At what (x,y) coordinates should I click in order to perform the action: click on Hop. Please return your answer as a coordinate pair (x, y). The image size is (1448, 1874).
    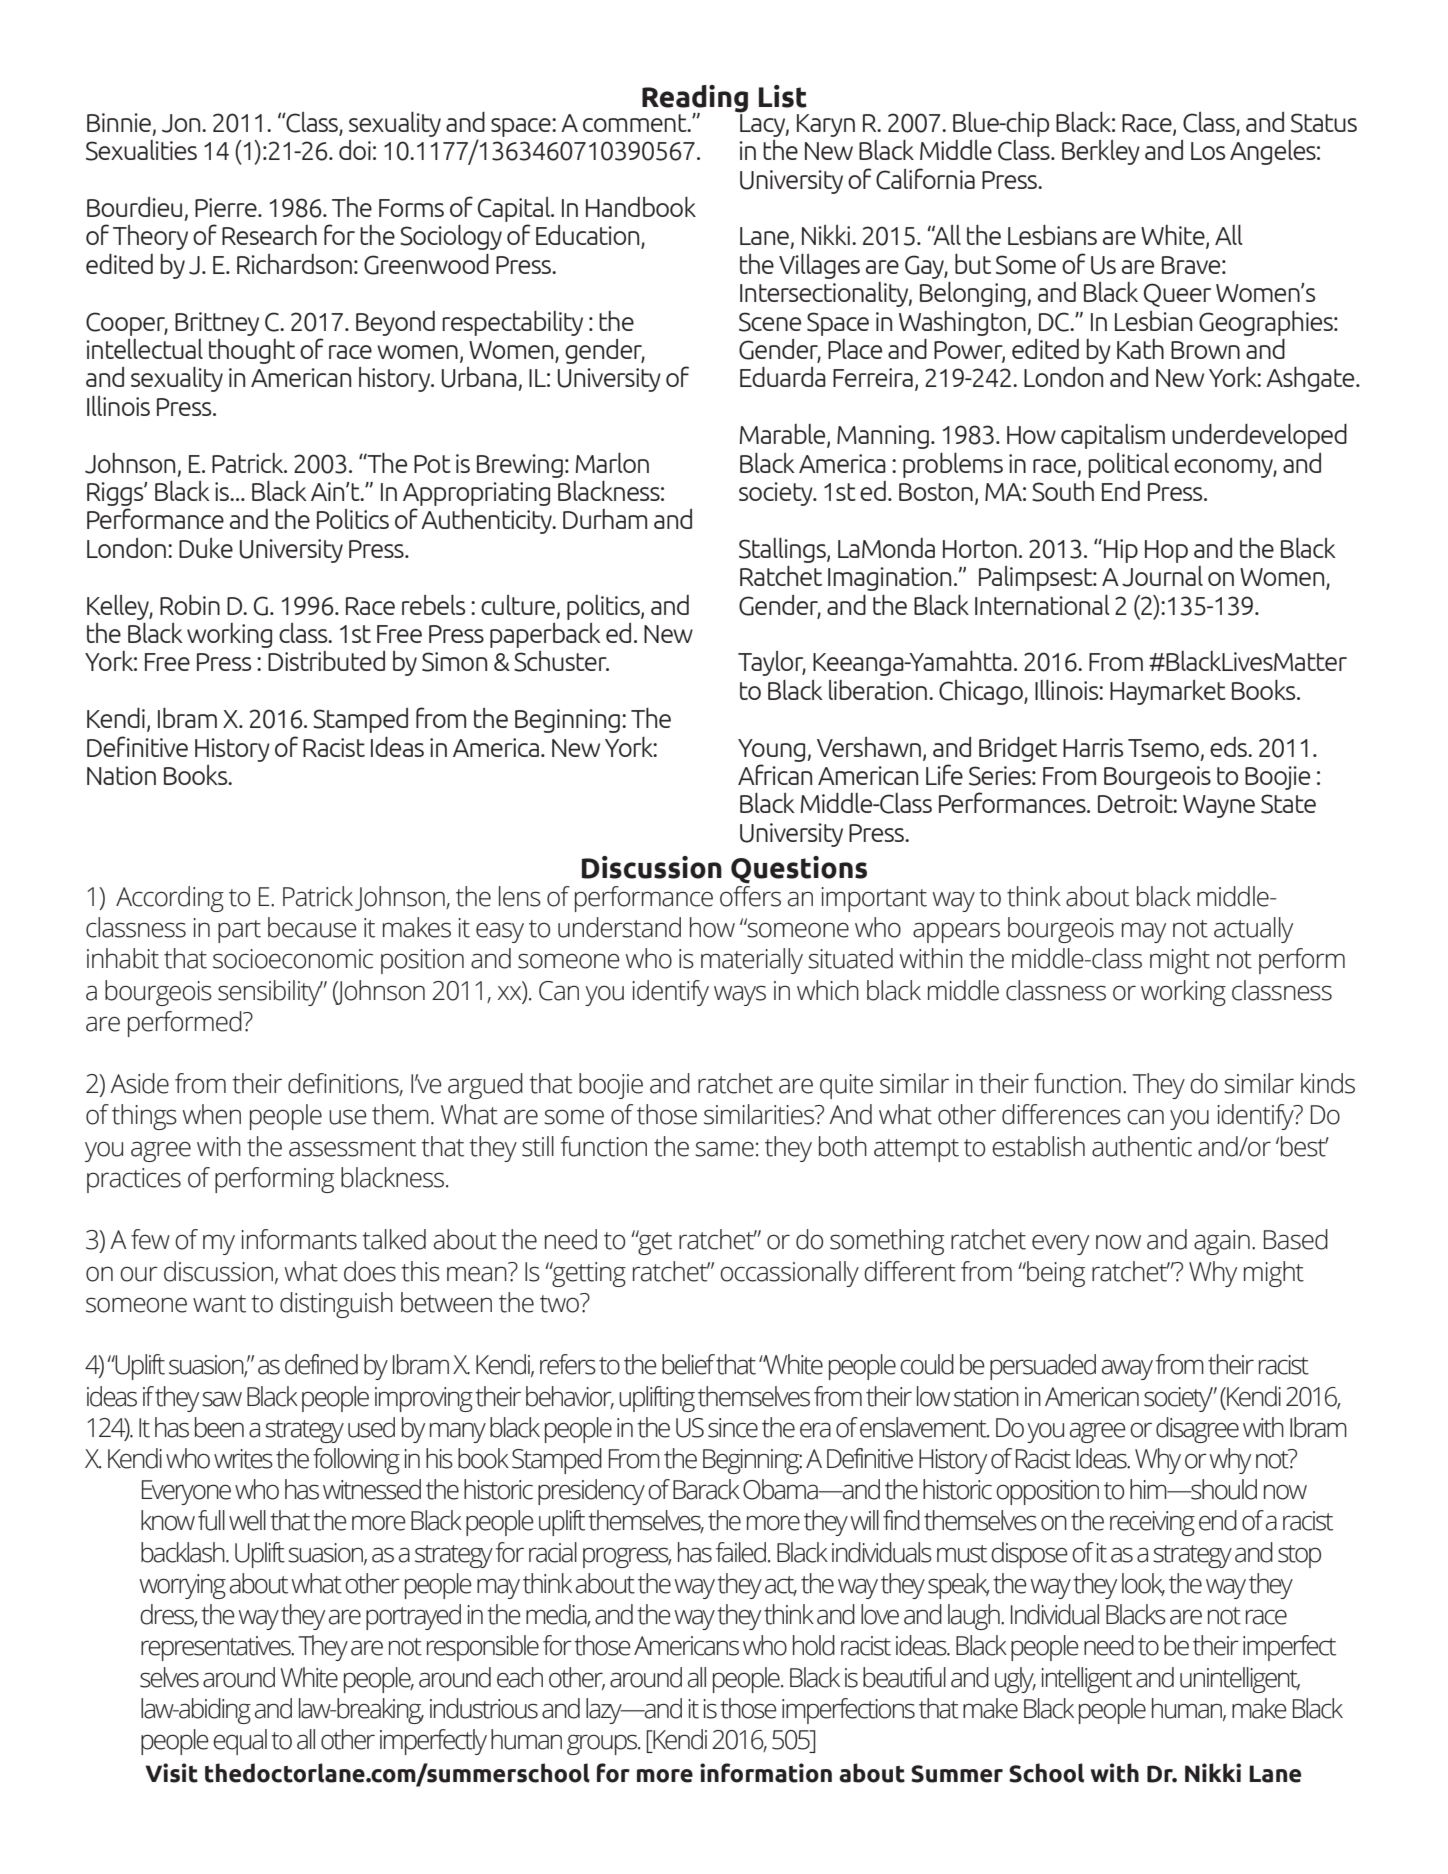
    Looking at the image, I should click on (1166, 551).
